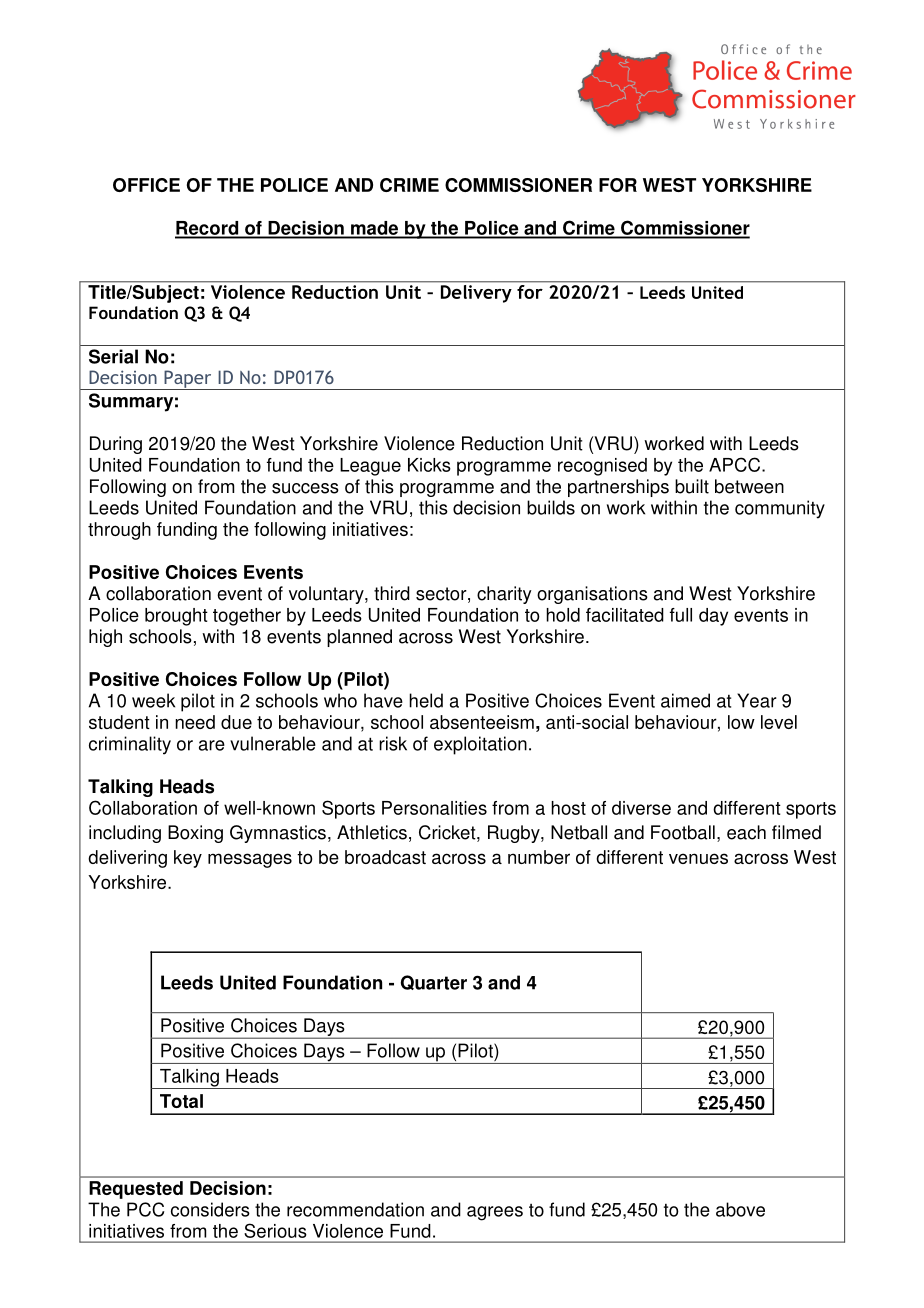  I want to click on Kicks, so click(429, 465).
